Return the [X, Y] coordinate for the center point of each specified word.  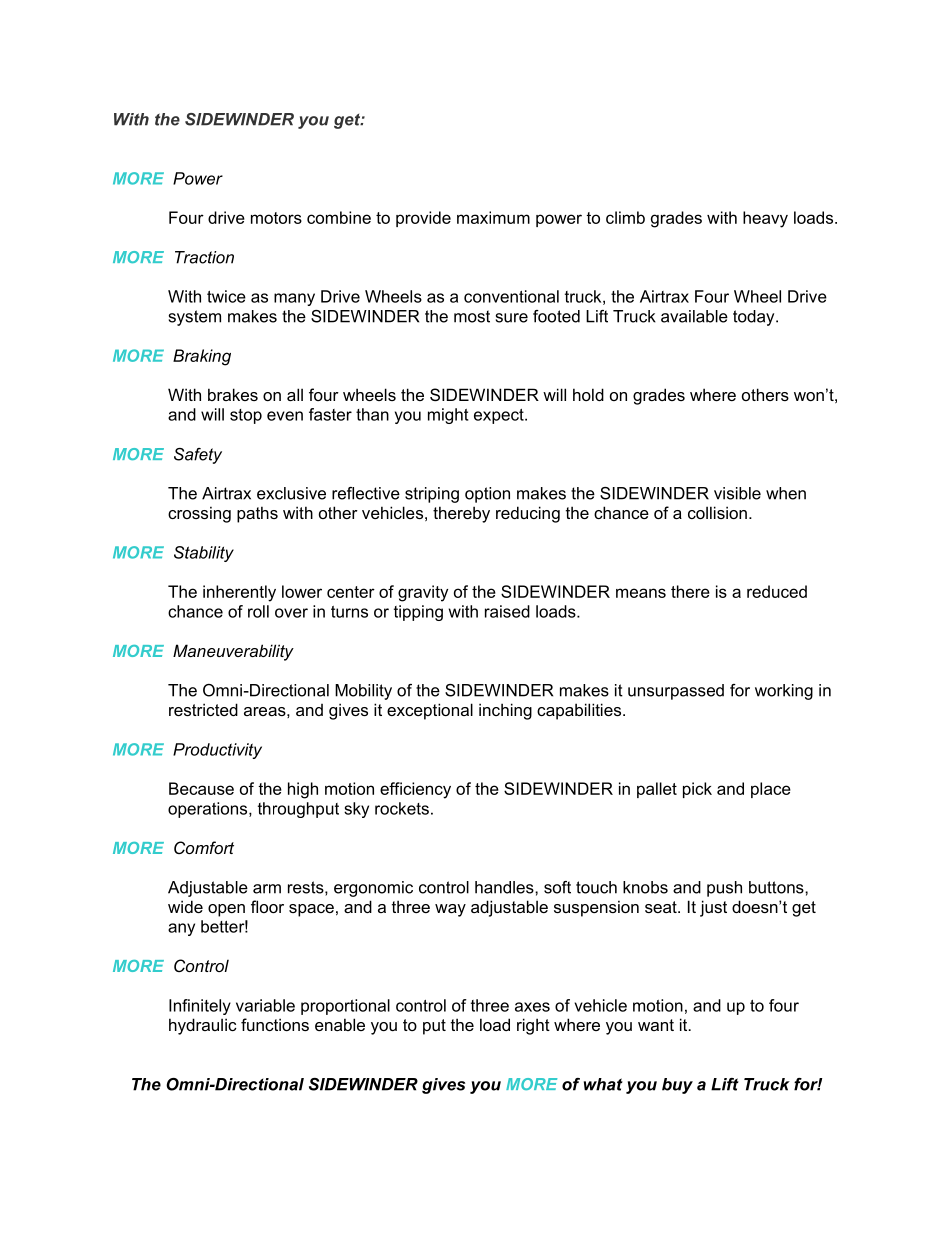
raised [507, 611]
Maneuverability [233, 652]
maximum [493, 217]
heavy [765, 219]
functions [275, 1024]
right [533, 1026]
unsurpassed [676, 692]
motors [276, 218]
